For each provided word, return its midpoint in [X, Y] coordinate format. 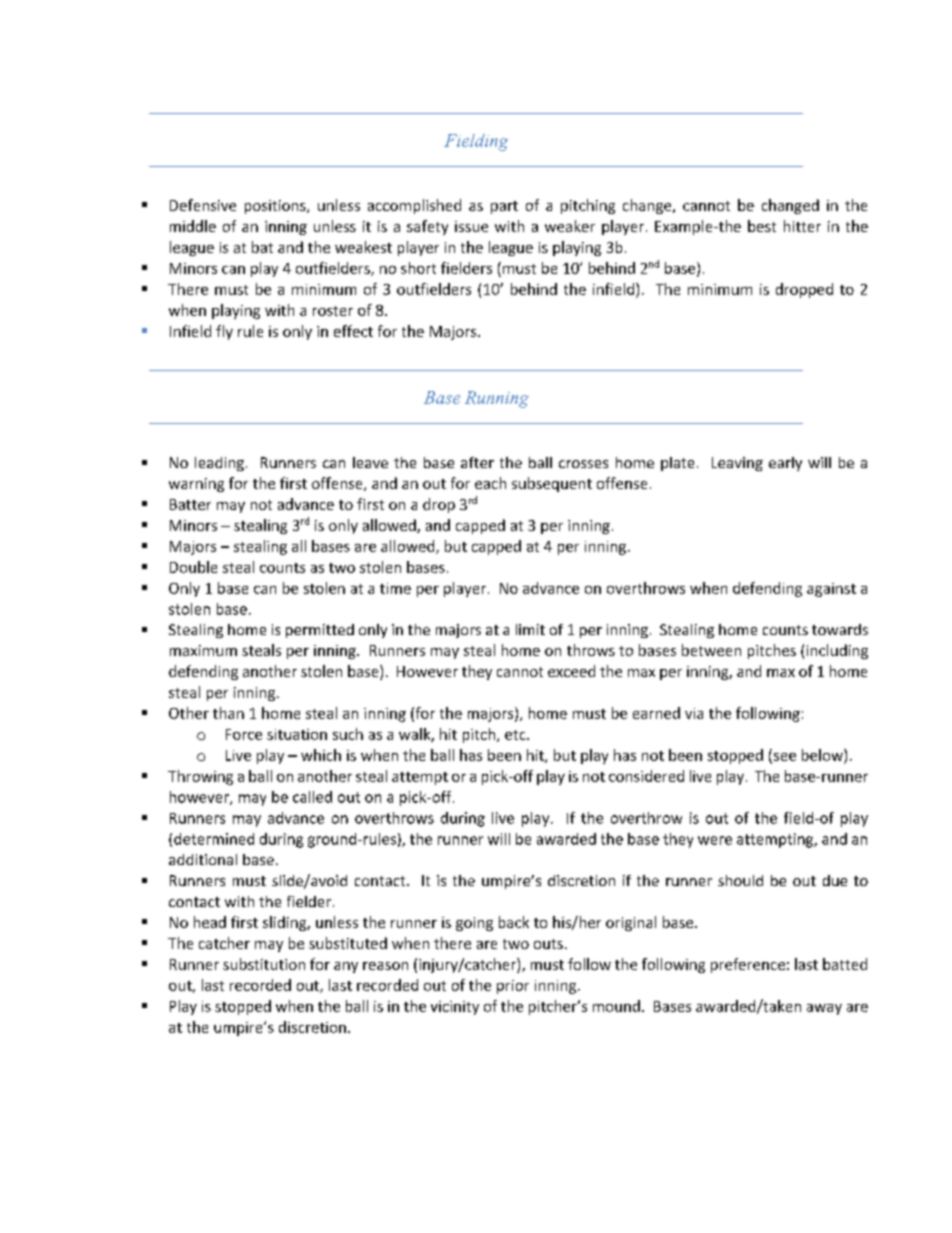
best [762, 226]
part [504, 207]
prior [513, 987]
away [824, 1009]
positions [276, 207]
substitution [264, 964]
